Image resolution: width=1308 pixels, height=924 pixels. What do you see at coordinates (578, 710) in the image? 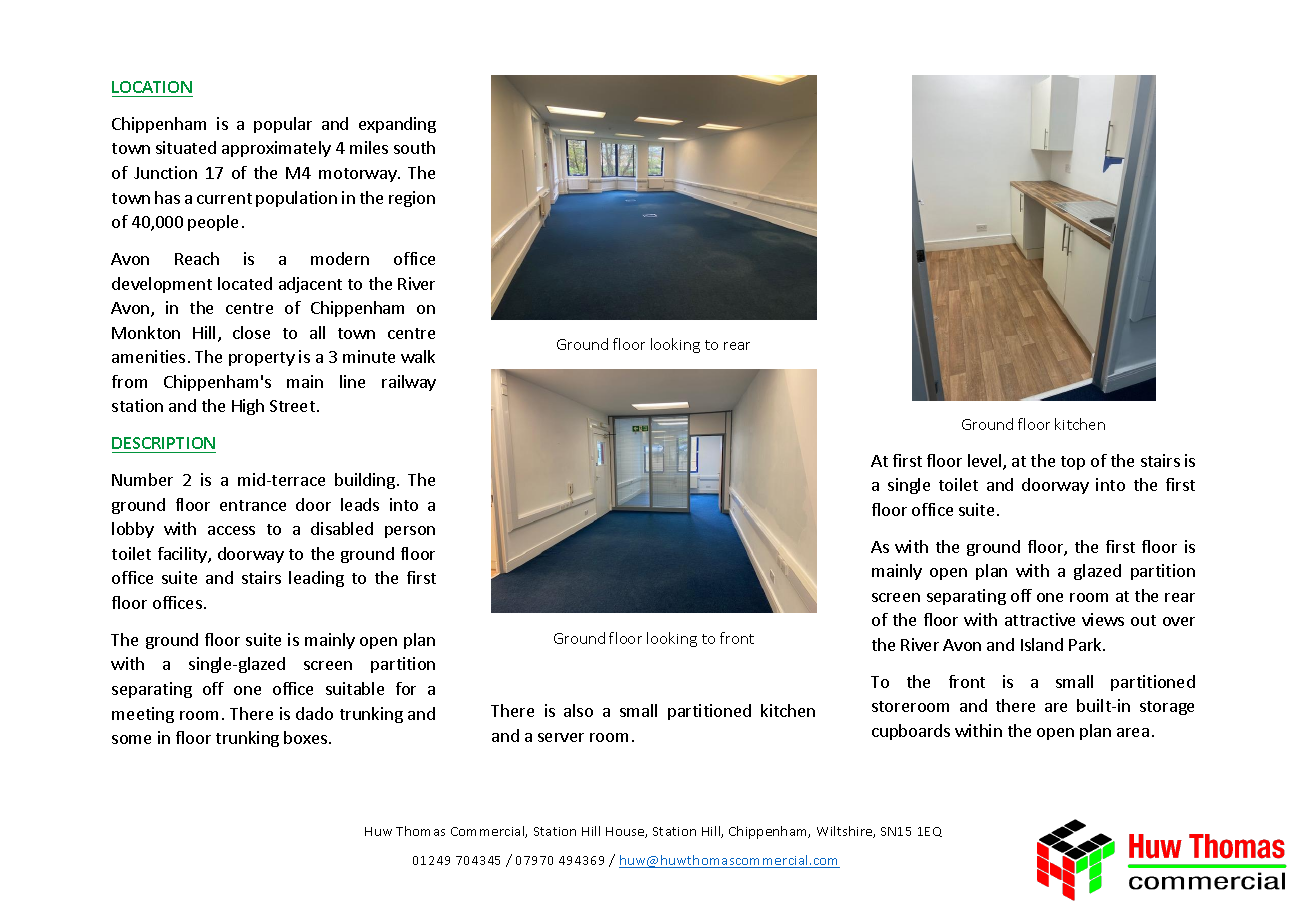
I see `also` at bounding box center [578, 710].
